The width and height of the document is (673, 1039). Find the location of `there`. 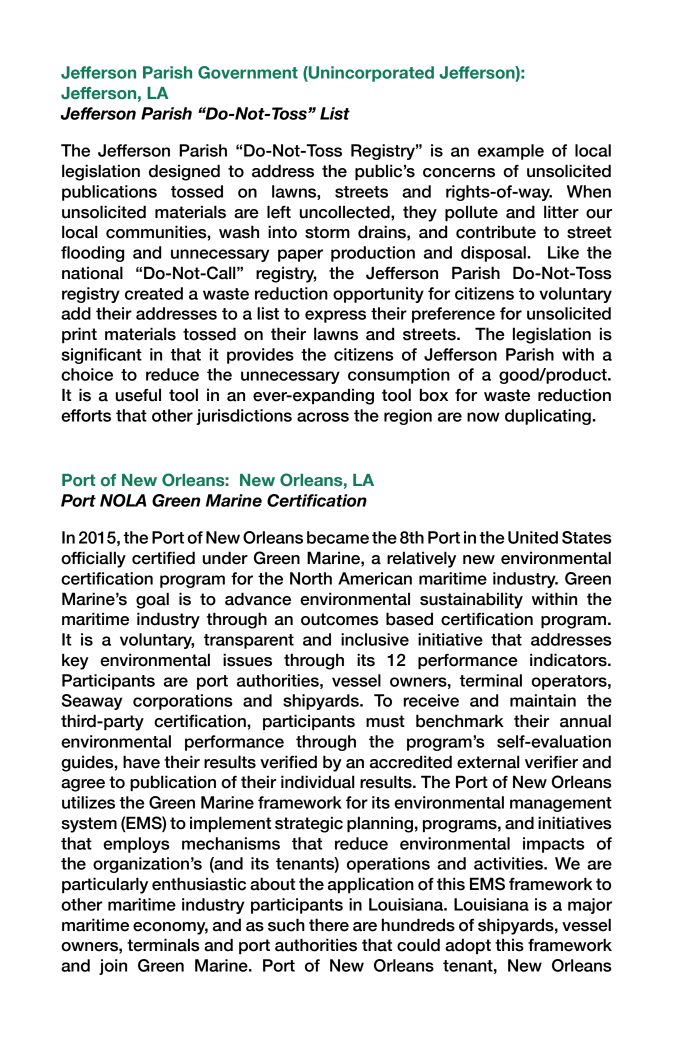

there is located at coordinates (329, 925).
